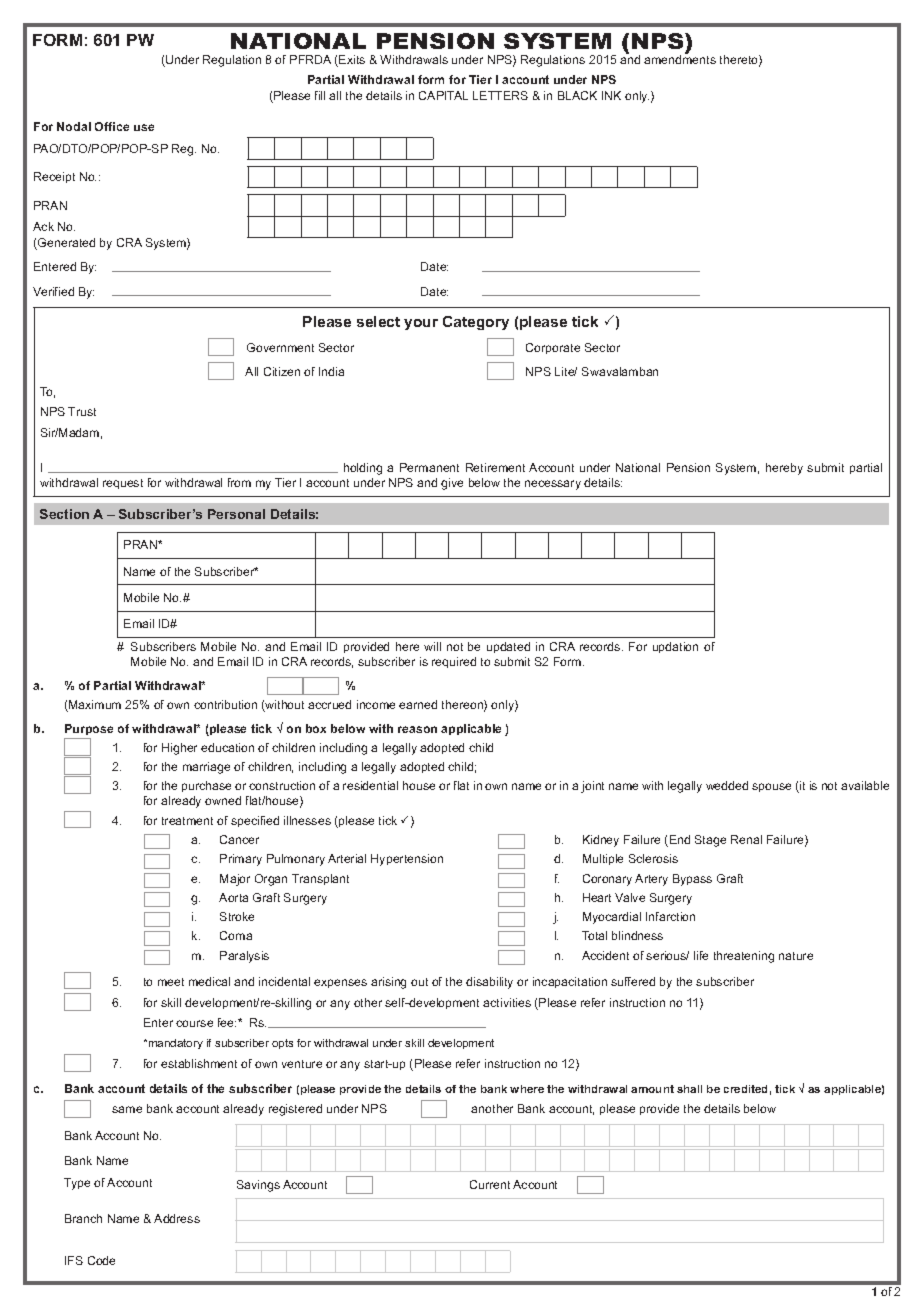  I want to click on shall, so click(689, 1089).
